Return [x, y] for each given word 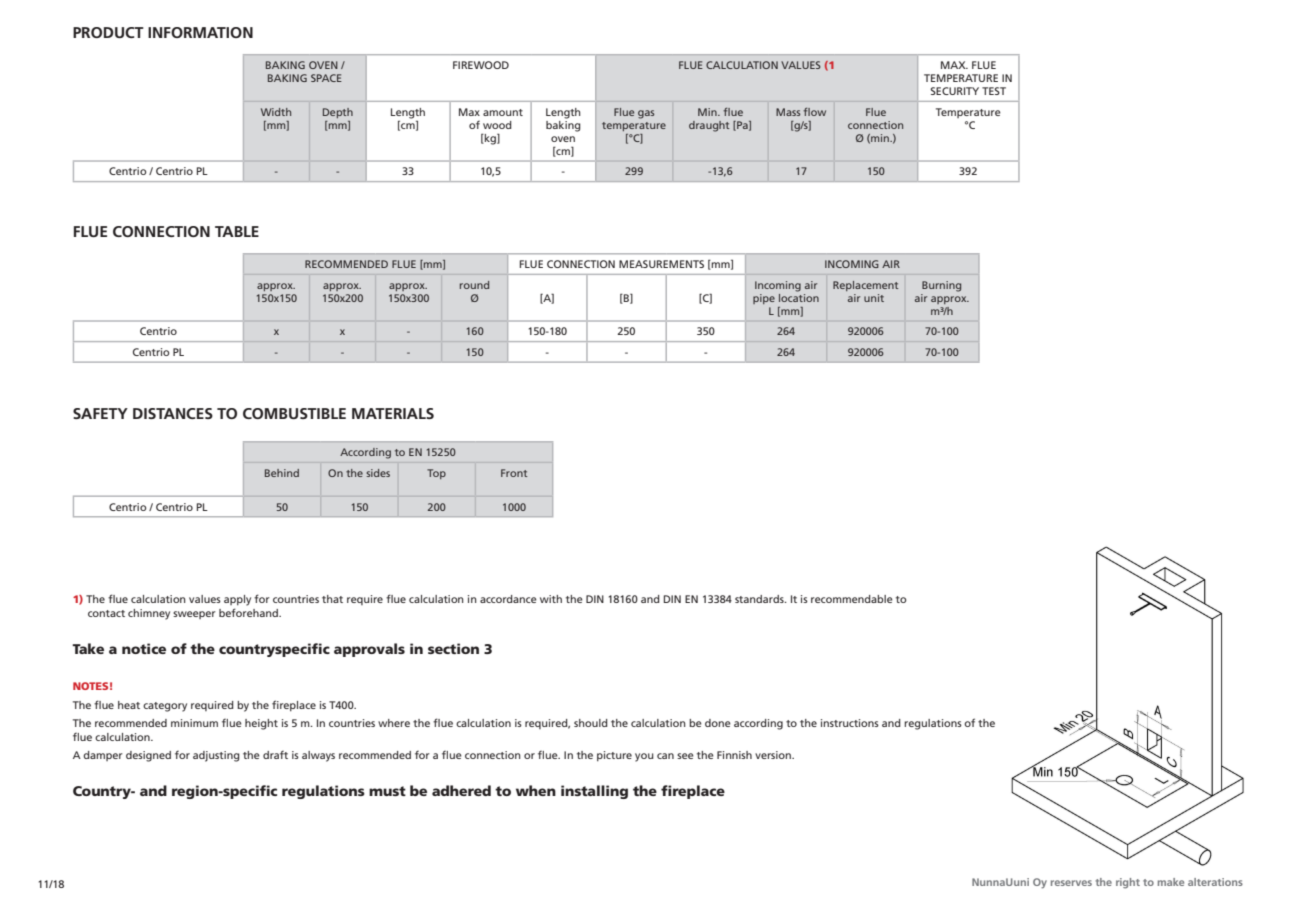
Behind [282, 473]
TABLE [237, 231]
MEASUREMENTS [661, 264]
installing [594, 792]
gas [646, 114]
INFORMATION [200, 32]
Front [514, 473]
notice [144, 648]
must [387, 791]
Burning [941, 286]
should [591, 723]
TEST [994, 91]
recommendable [852, 599]
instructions [850, 723]
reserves [1071, 883]
